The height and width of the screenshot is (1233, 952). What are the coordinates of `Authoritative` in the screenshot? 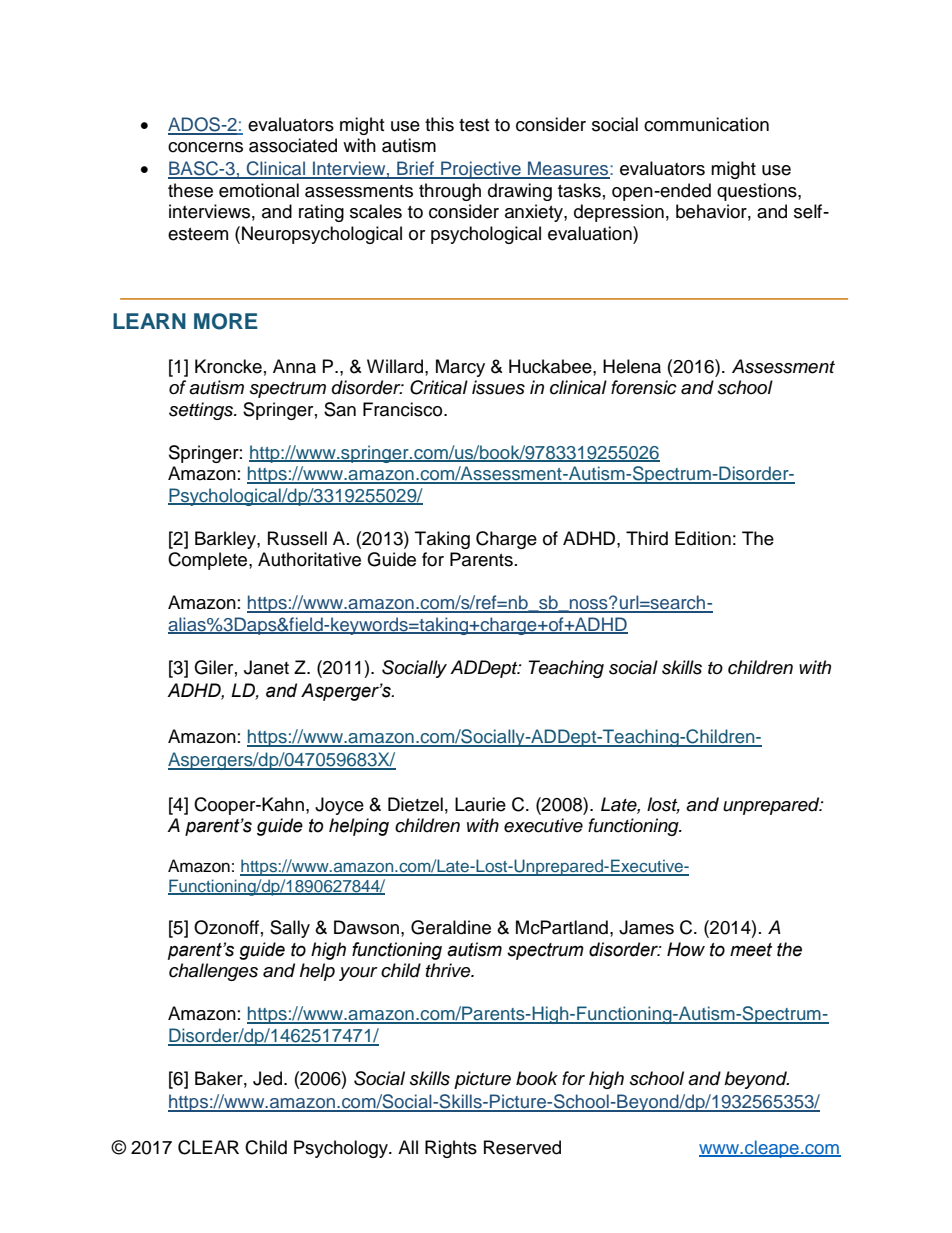 It's located at (309, 559).
